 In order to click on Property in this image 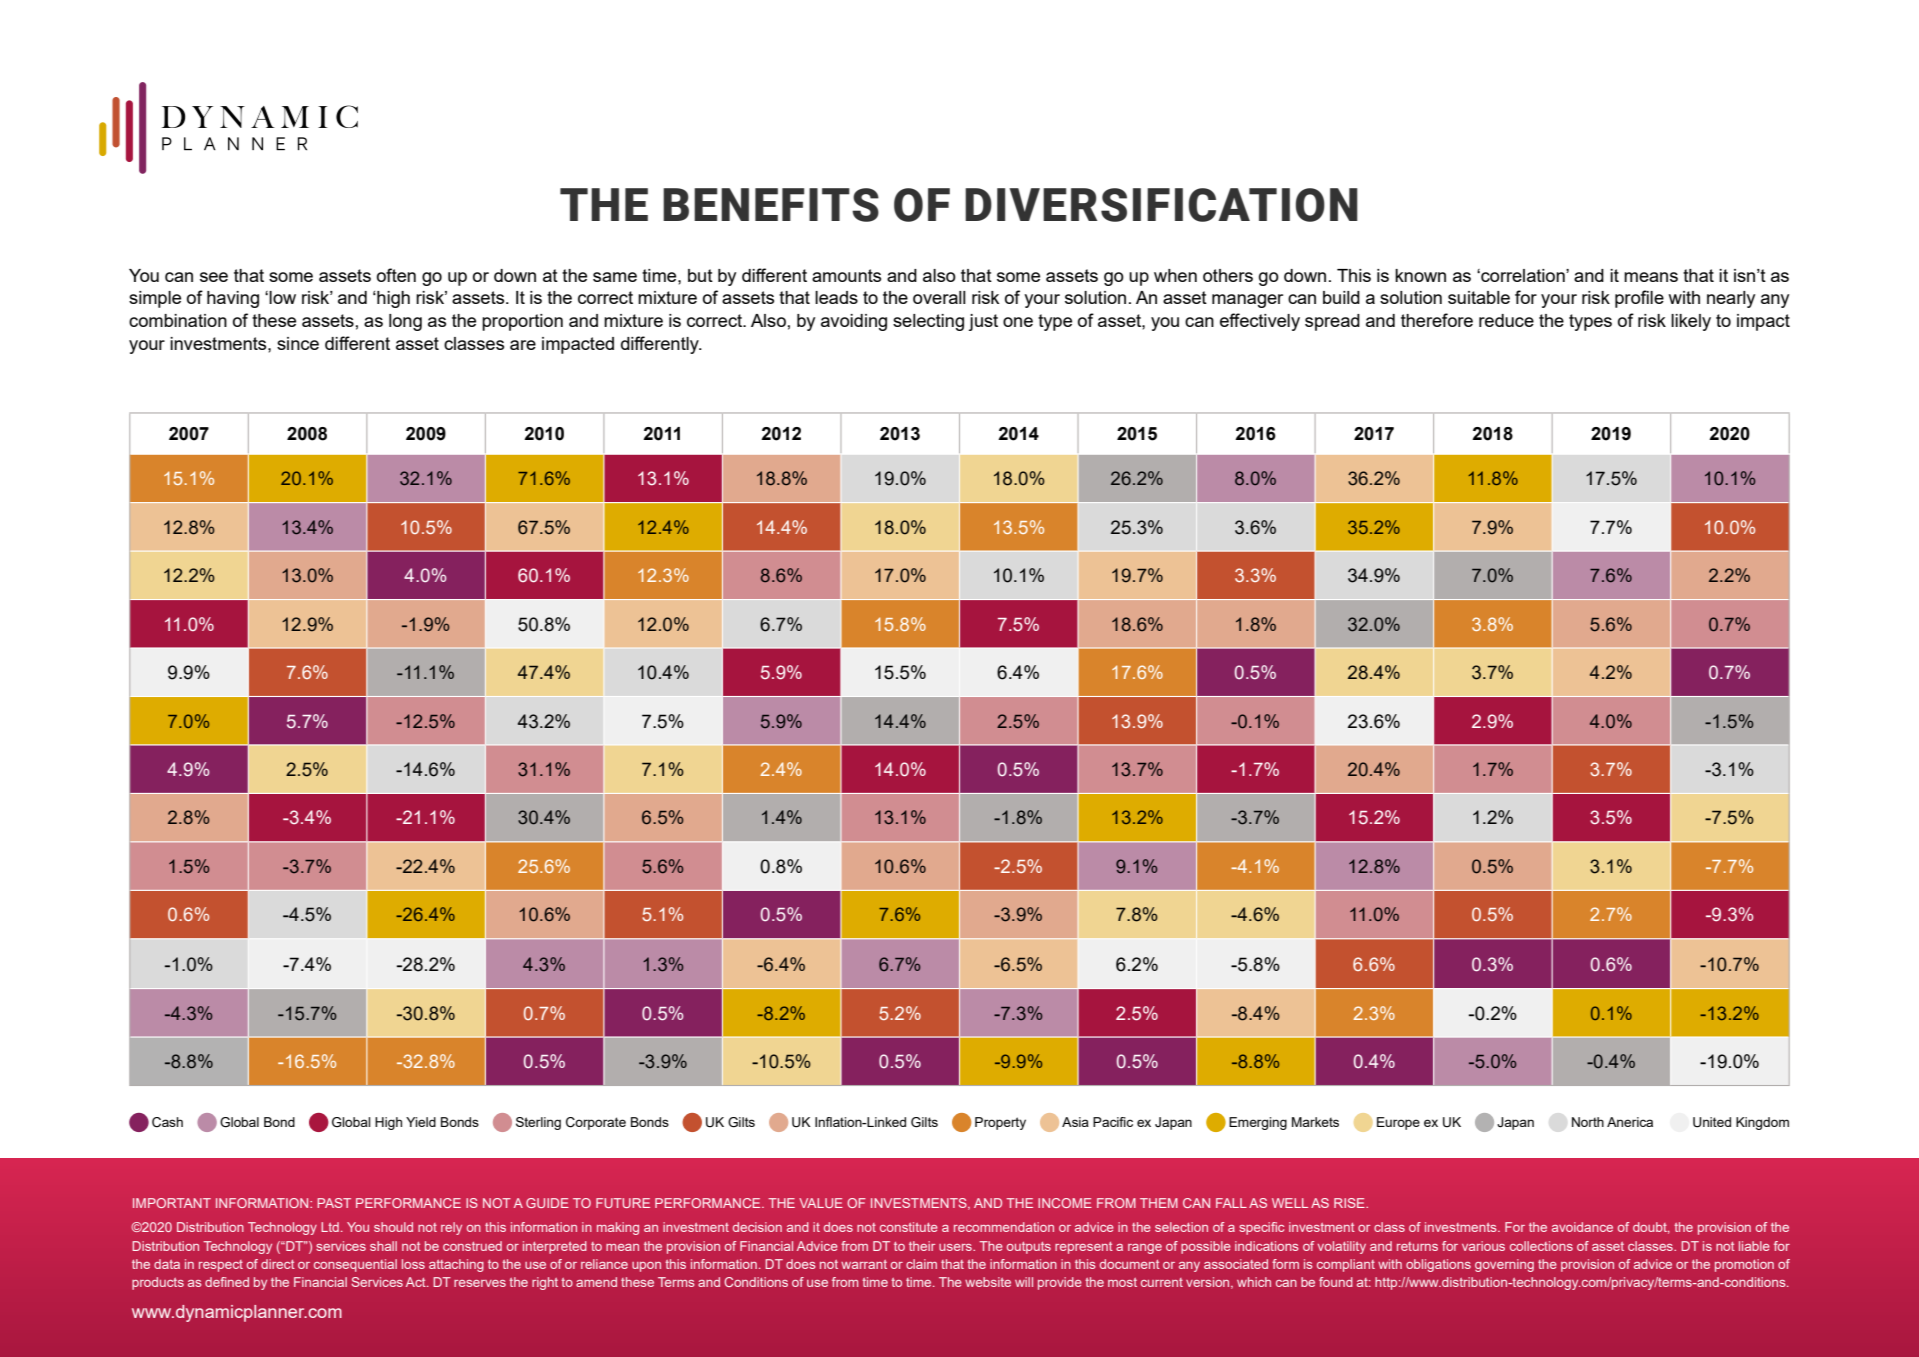, I will do `click(1000, 1123)`.
